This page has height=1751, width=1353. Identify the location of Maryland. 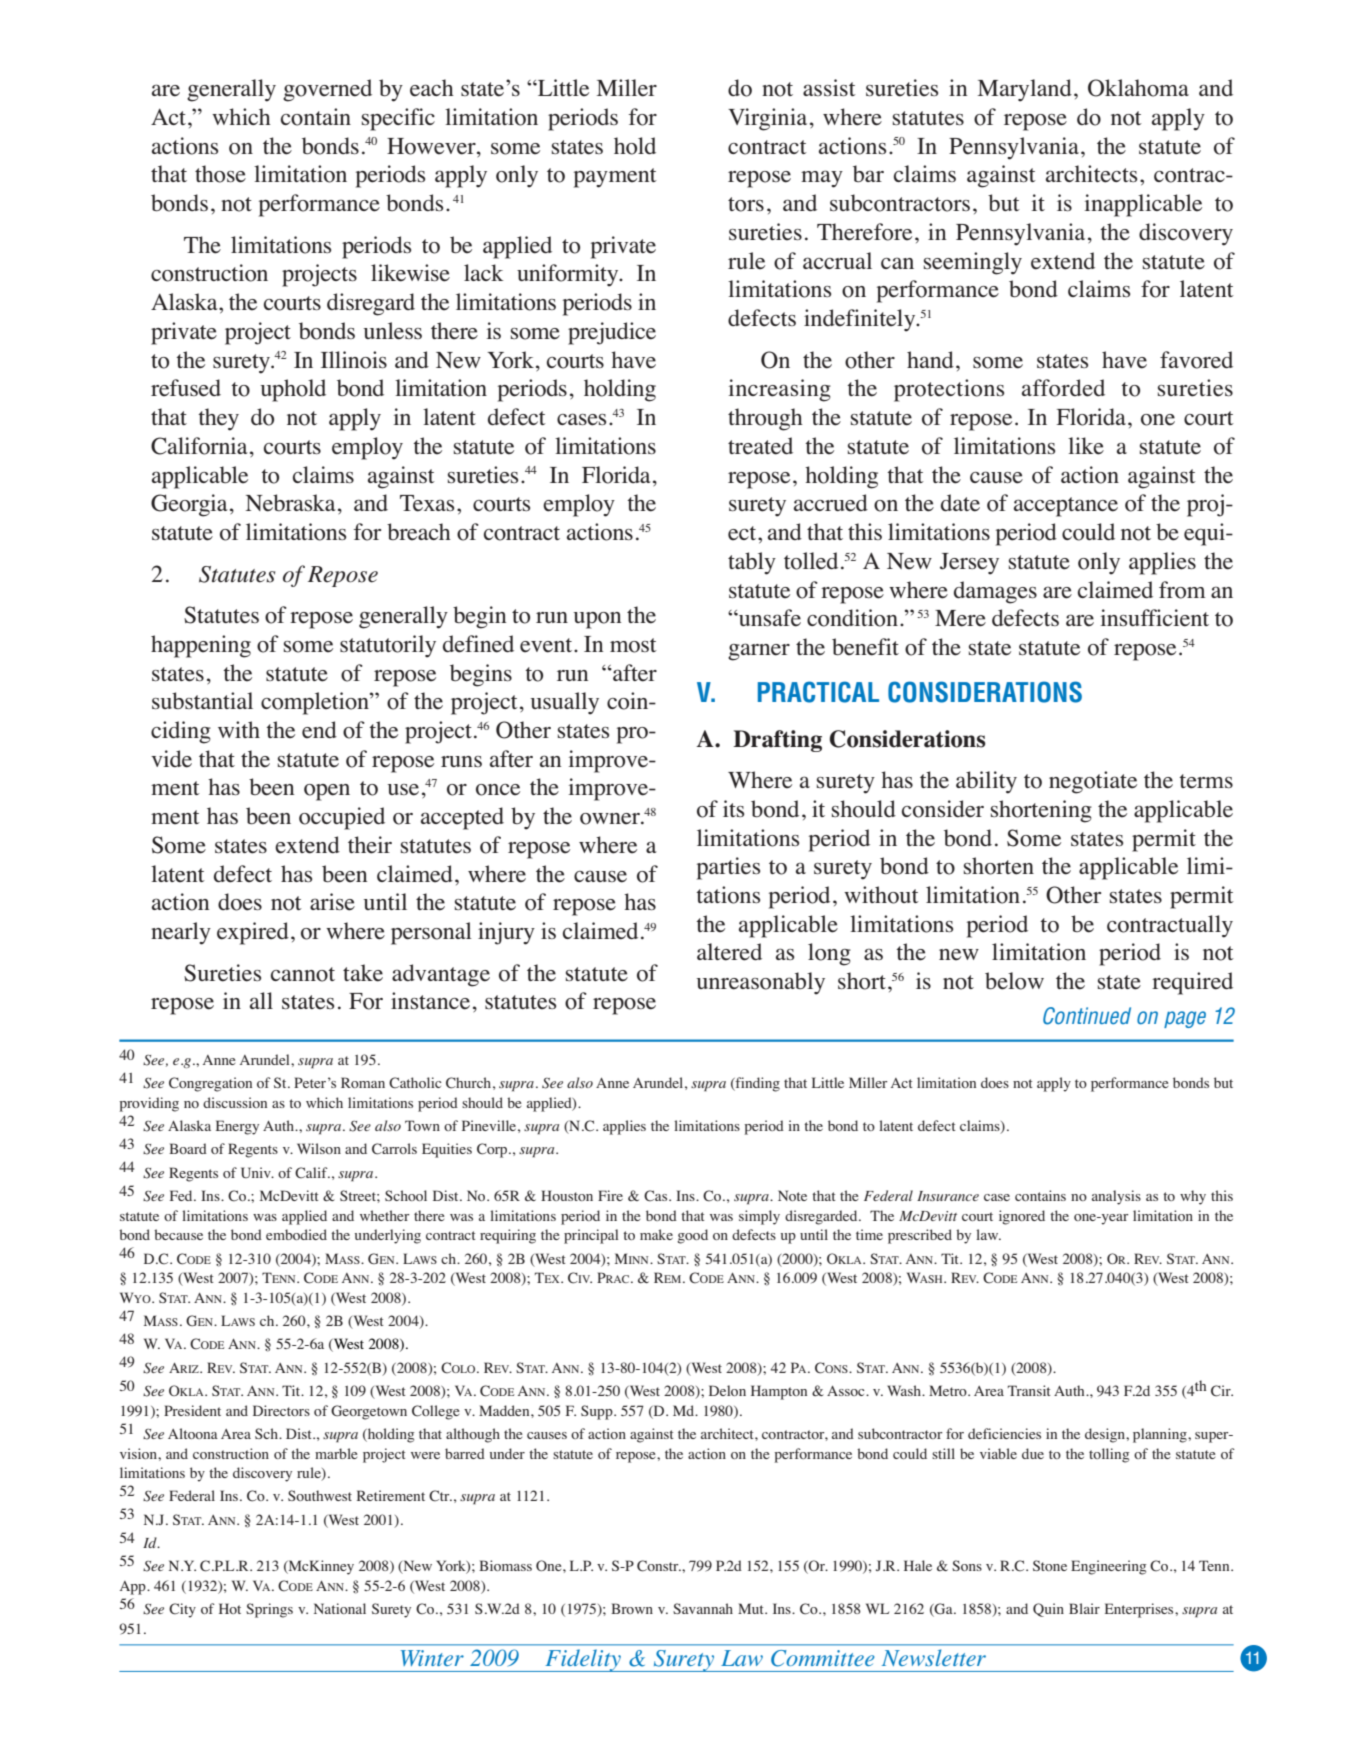
(1024, 90).
